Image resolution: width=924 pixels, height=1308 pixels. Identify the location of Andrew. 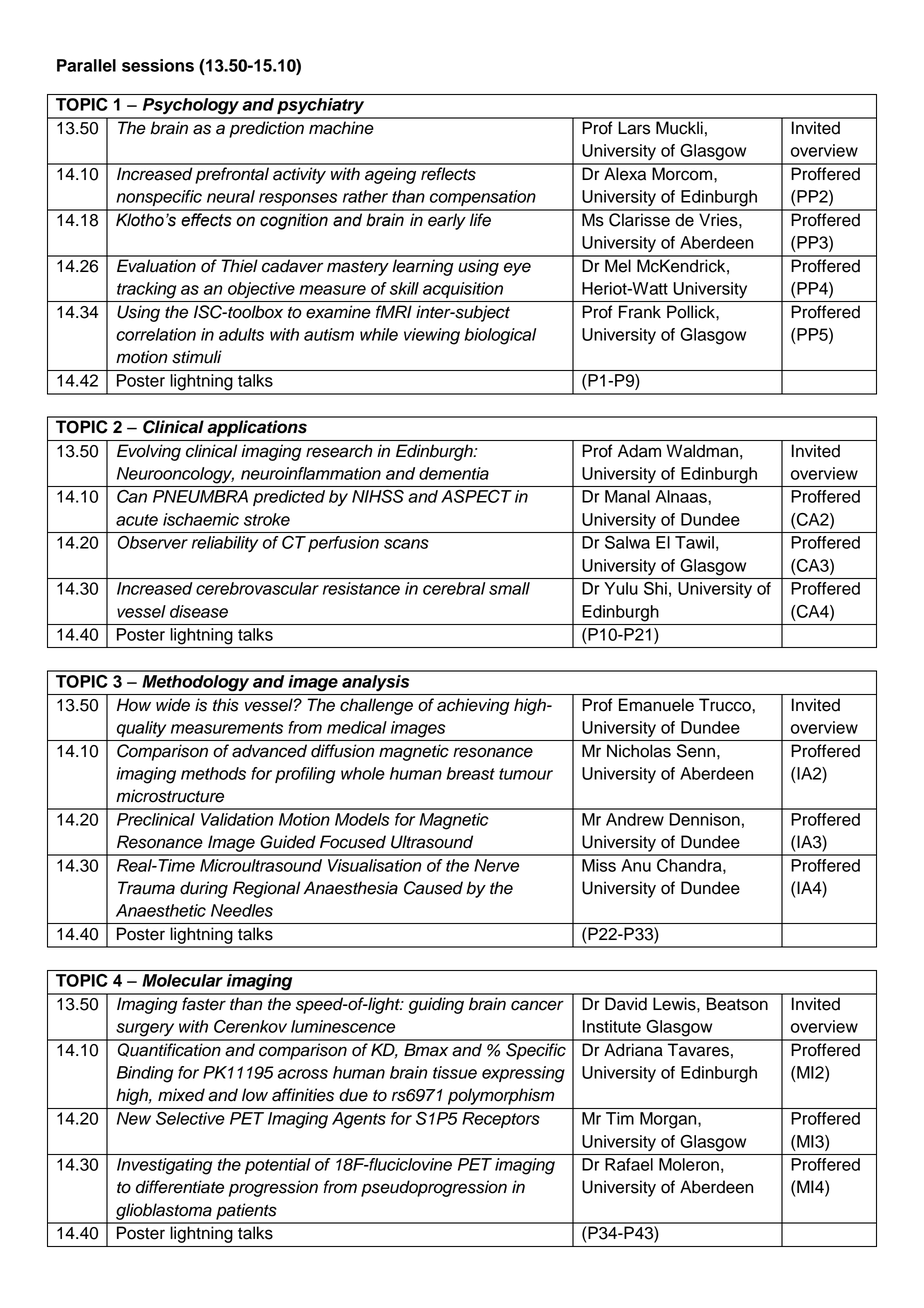
(635, 819).
